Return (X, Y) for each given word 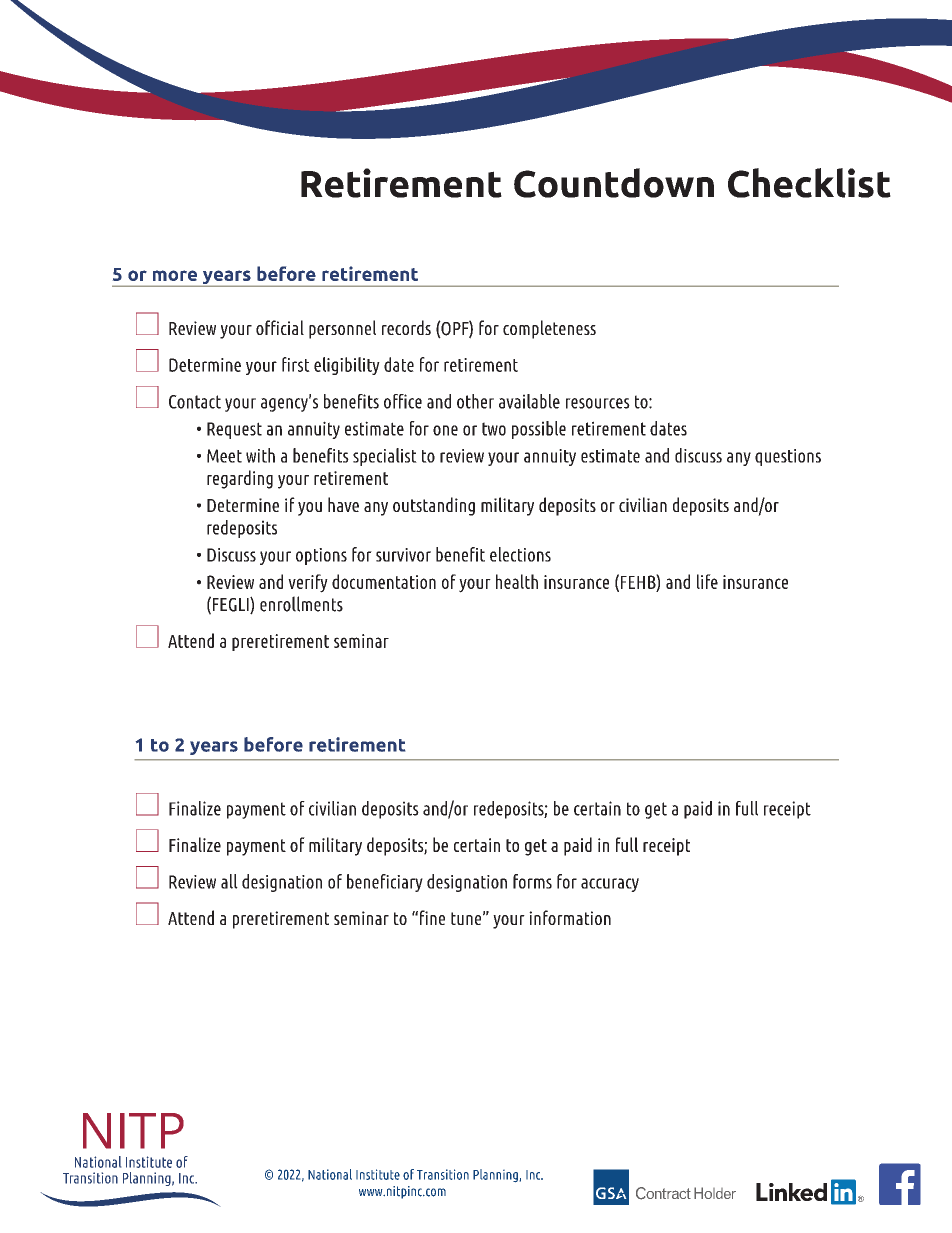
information (570, 917)
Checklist (809, 183)
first (296, 364)
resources (598, 403)
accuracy (610, 885)
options (321, 556)
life (707, 581)
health (517, 581)
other (475, 401)
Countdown (614, 183)
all (229, 881)
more (175, 275)
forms (532, 881)
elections (520, 554)
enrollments (301, 604)
